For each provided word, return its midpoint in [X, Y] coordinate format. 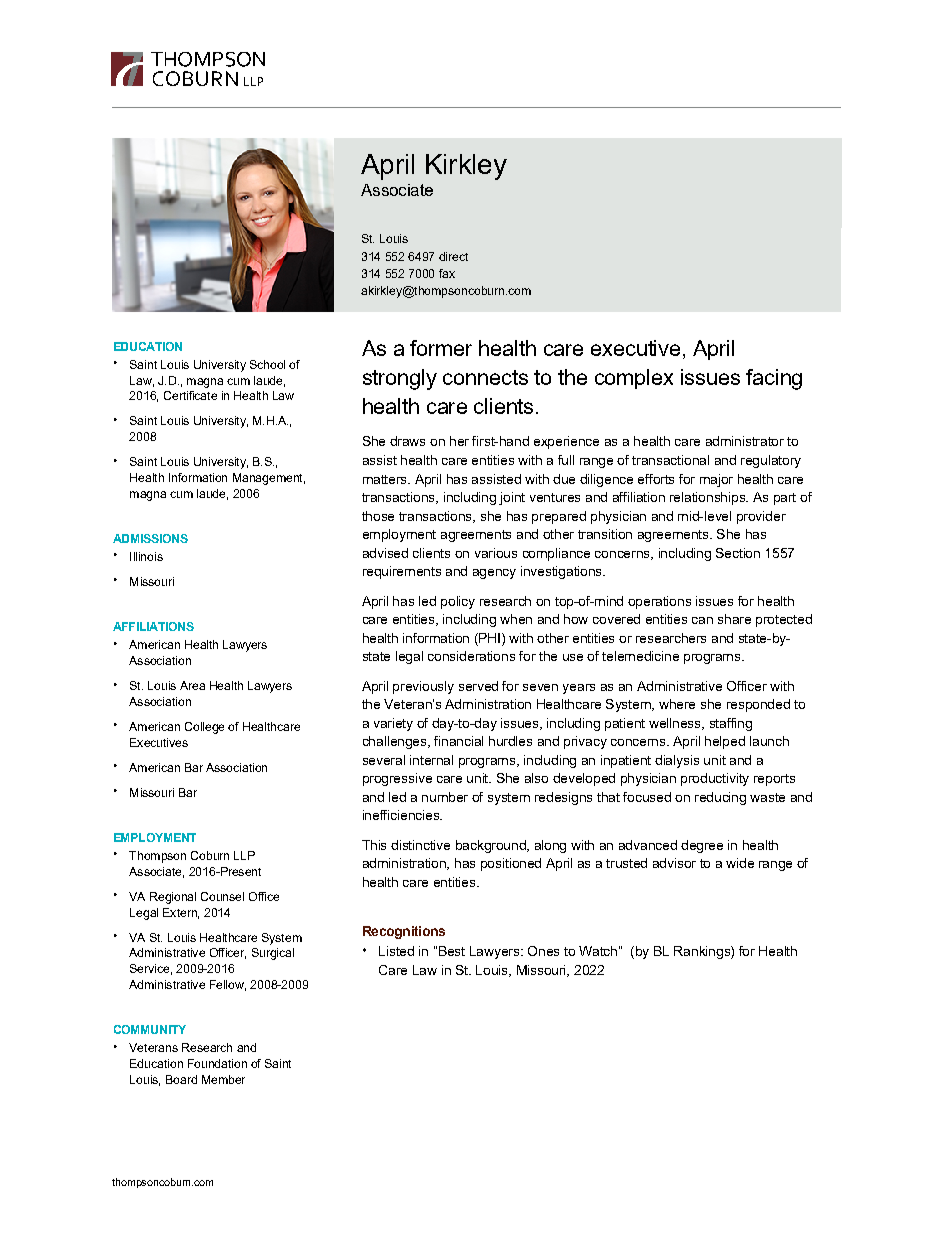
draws [407, 441]
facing [774, 379]
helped [725, 742]
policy [458, 602]
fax [447, 273]
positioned [511, 864]
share [734, 619]
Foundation [217, 1063]
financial [458, 741]
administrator [745, 441]
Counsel [222, 896]
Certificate [190, 395]
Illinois [146, 556]
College [204, 728]
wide [740, 863]
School [267, 364]
